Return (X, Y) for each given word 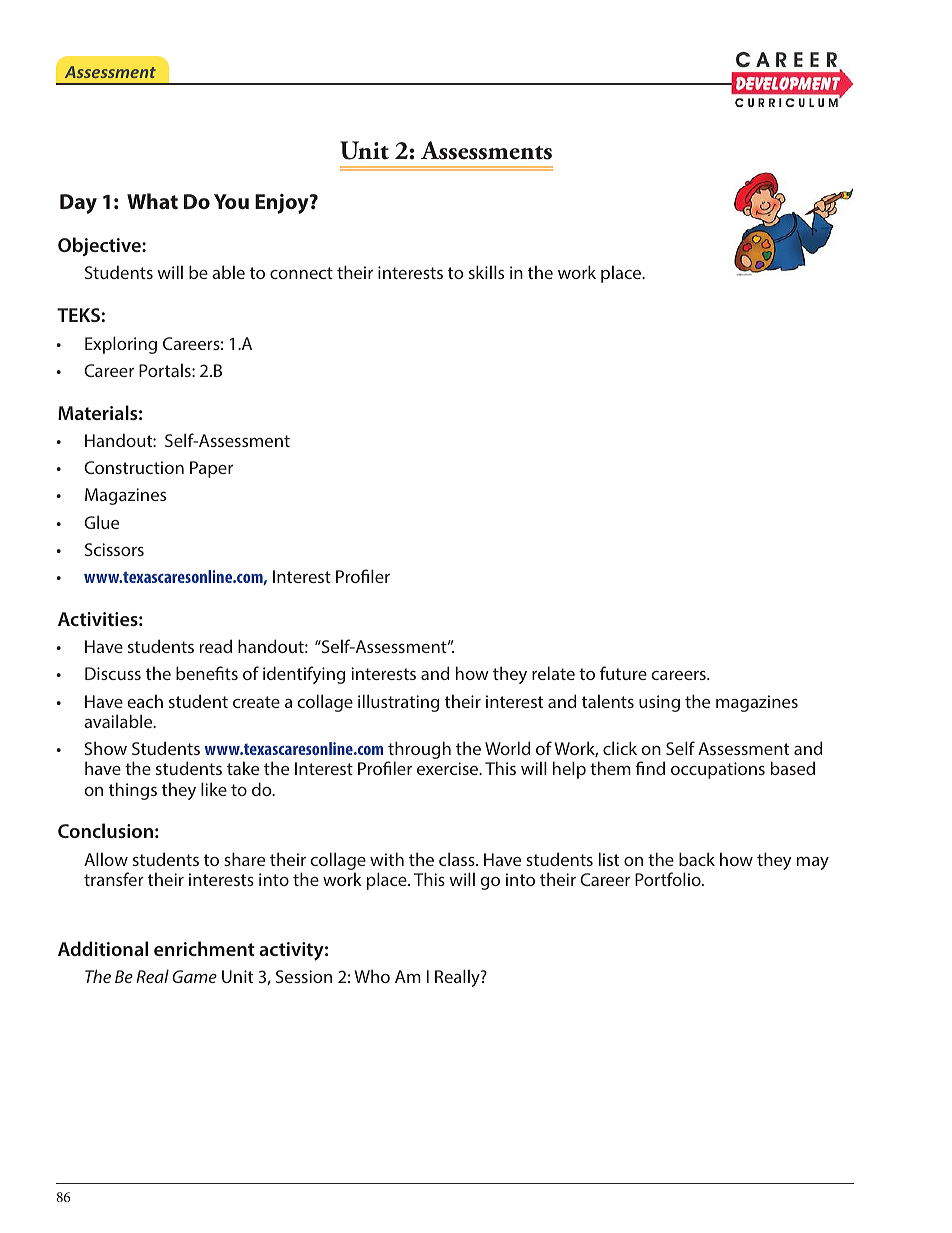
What (152, 201)
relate (553, 673)
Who (372, 976)
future (623, 673)
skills (486, 272)
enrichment (204, 948)
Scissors (114, 549)
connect (301, 273)
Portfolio (669, 879)
